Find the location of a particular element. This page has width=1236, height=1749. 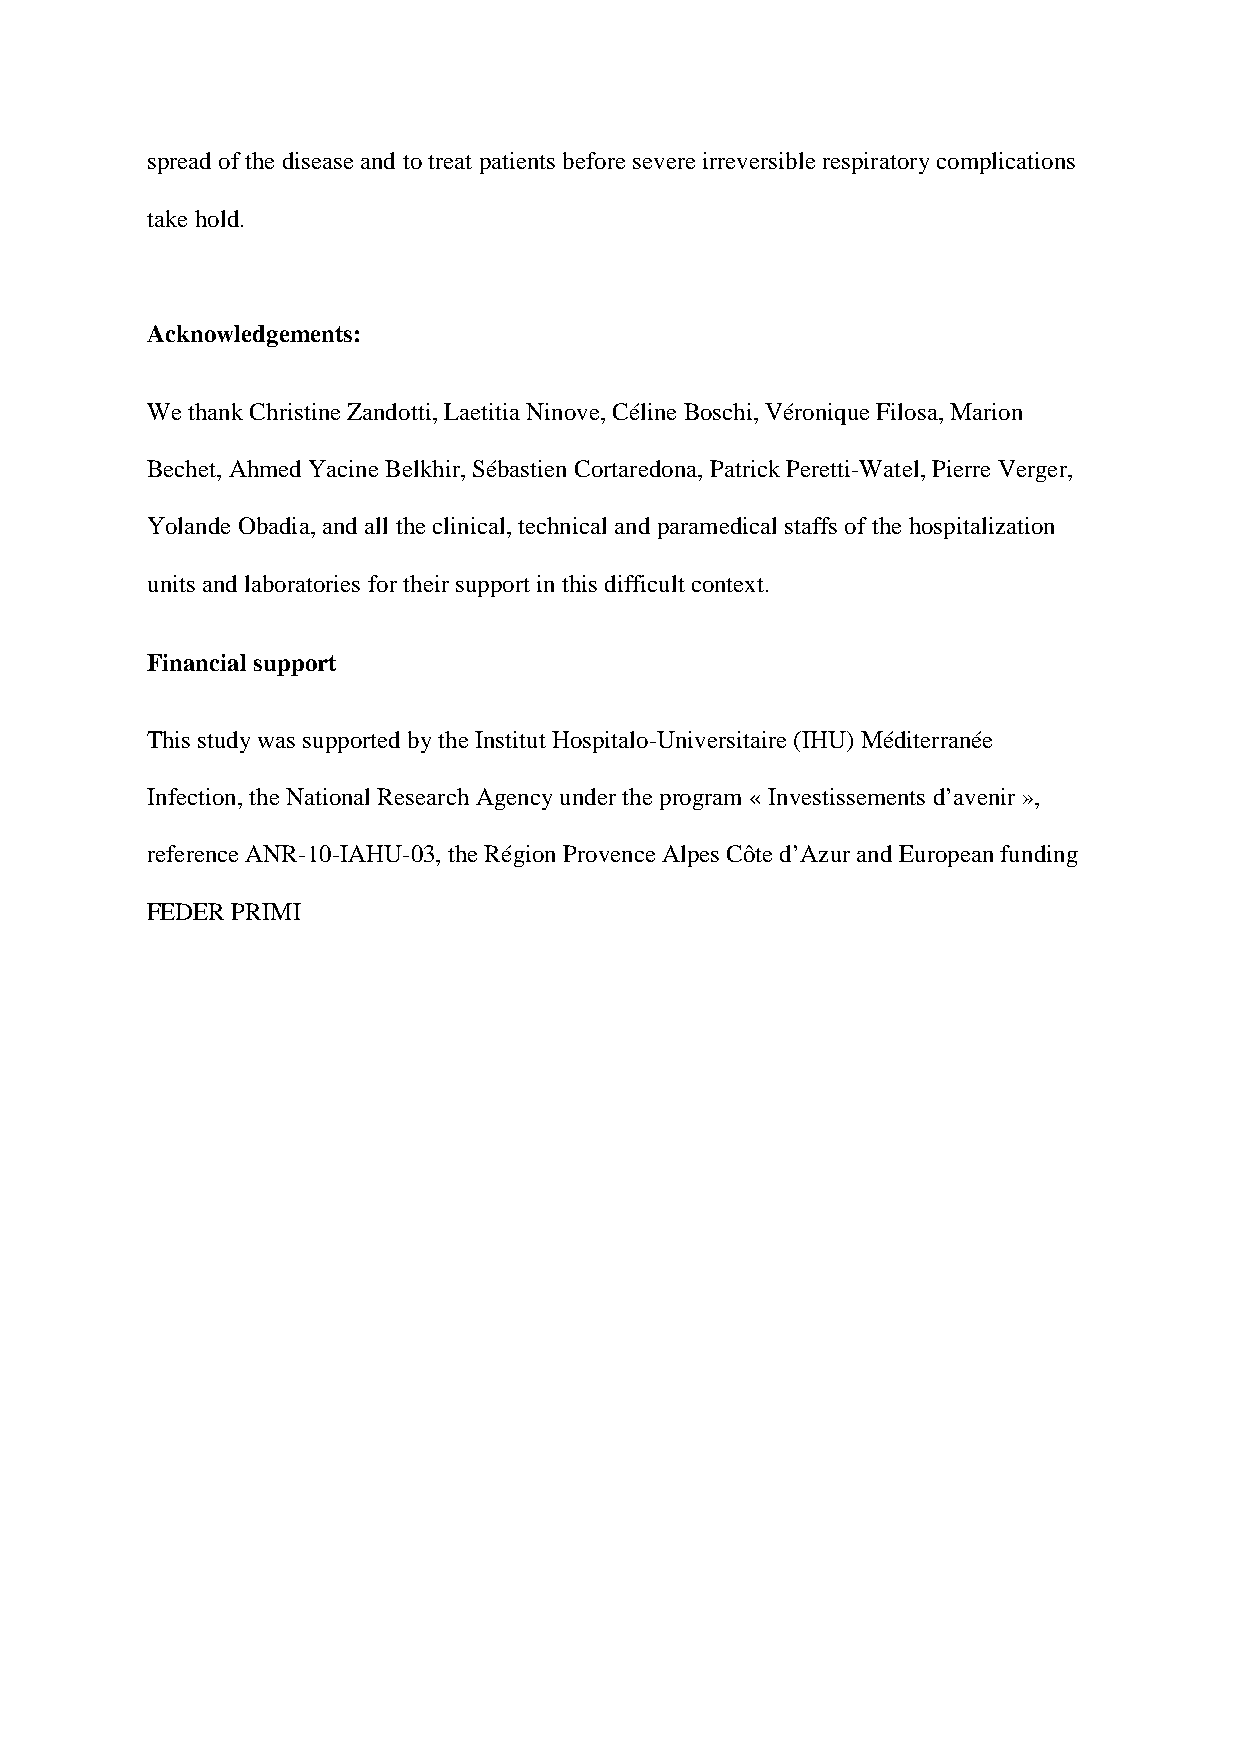

before is located at coordinates (594, 160).
